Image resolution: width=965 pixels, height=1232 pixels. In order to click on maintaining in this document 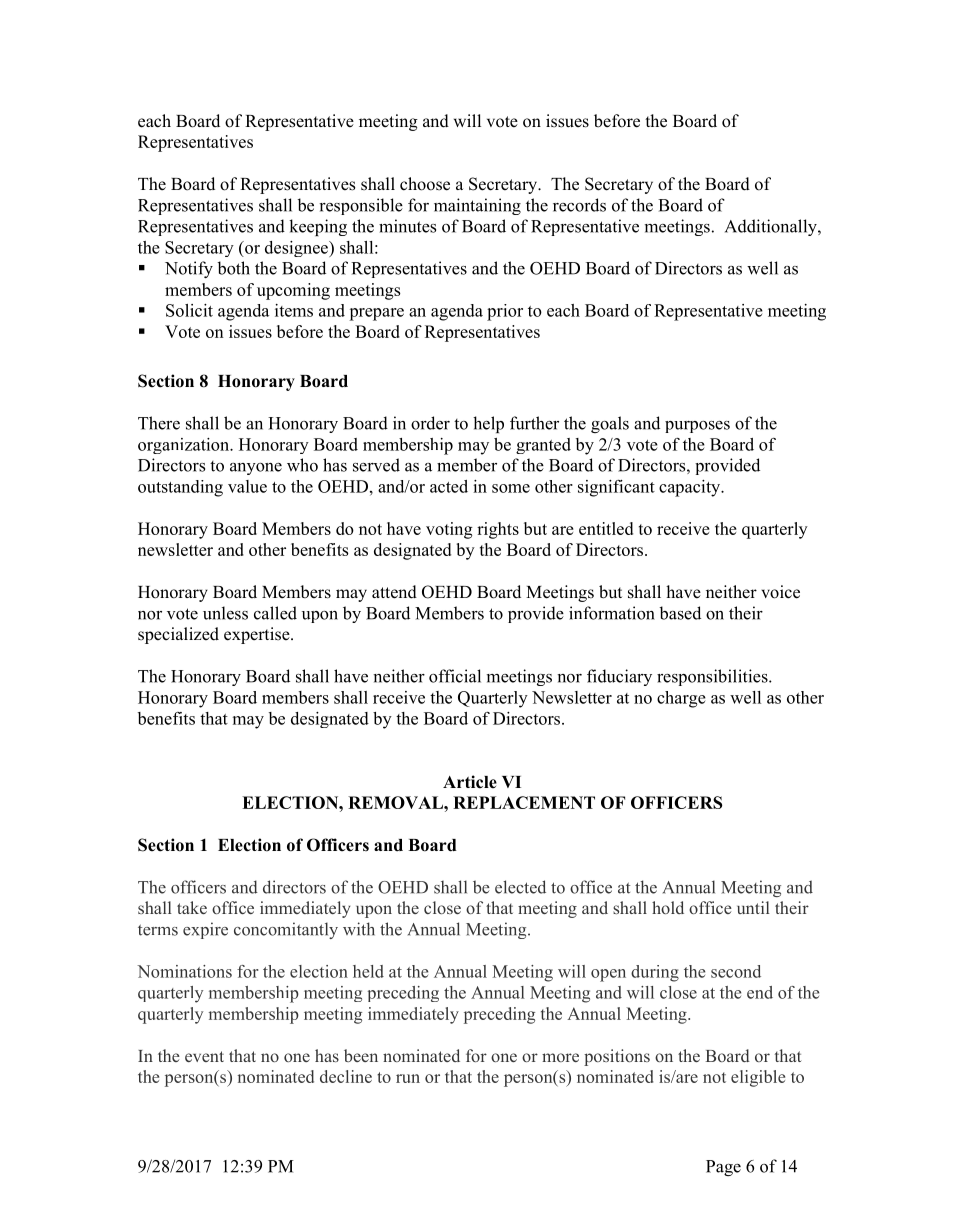, I will do `click(477, 206)`.
